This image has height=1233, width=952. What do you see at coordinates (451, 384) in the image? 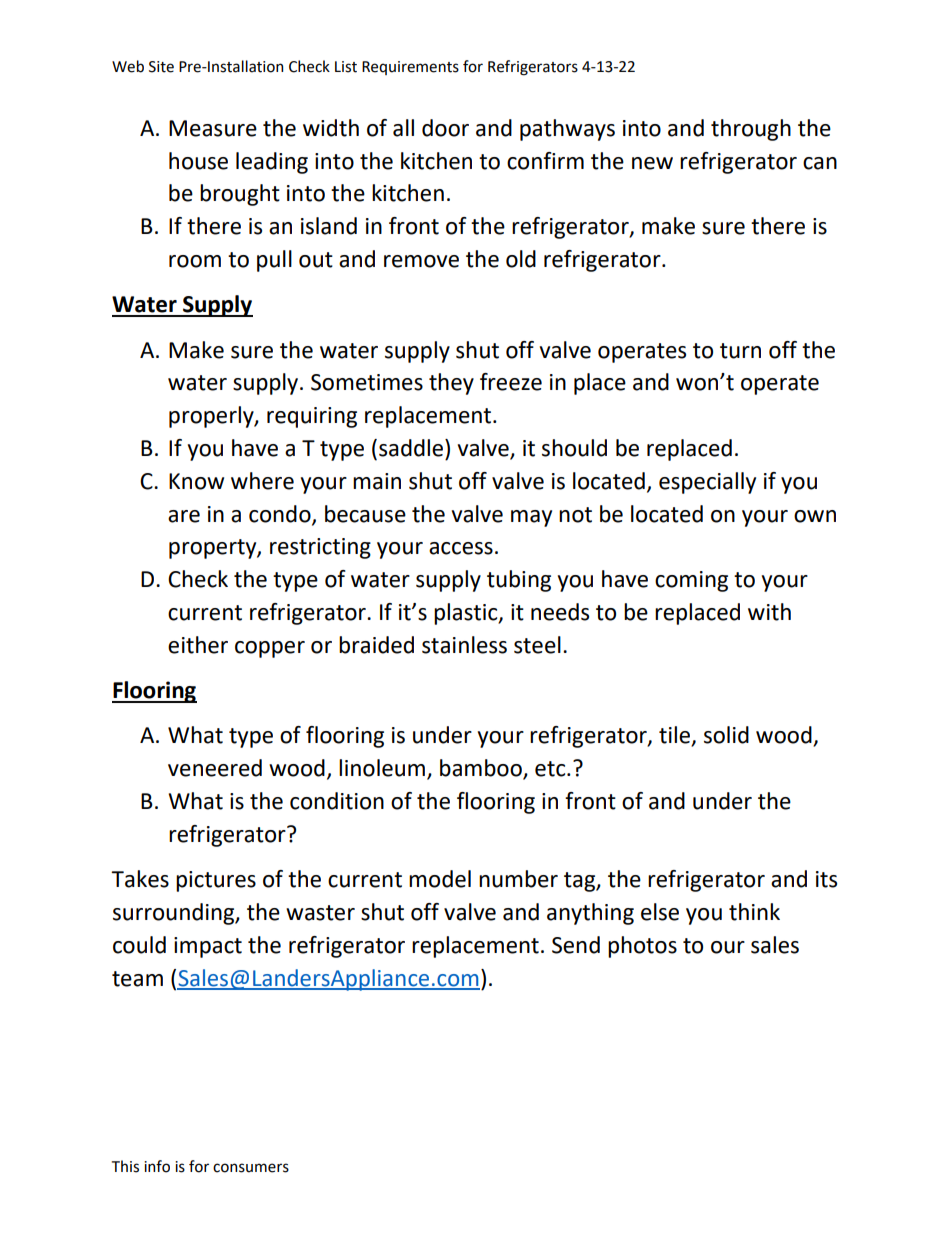
I see `they` at bounding box center [451, 384].
